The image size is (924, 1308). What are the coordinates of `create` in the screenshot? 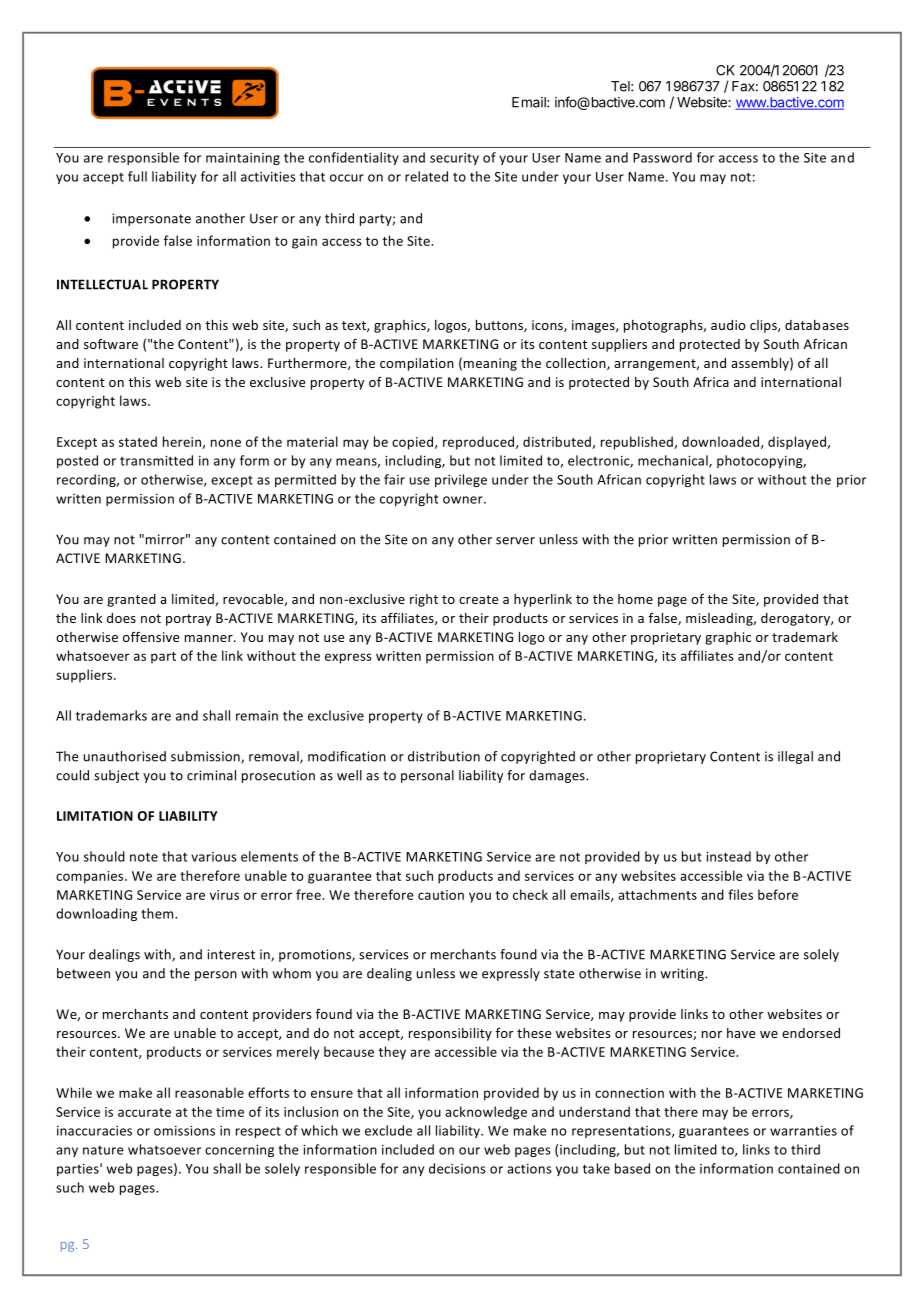 It's located at (478, 599).
